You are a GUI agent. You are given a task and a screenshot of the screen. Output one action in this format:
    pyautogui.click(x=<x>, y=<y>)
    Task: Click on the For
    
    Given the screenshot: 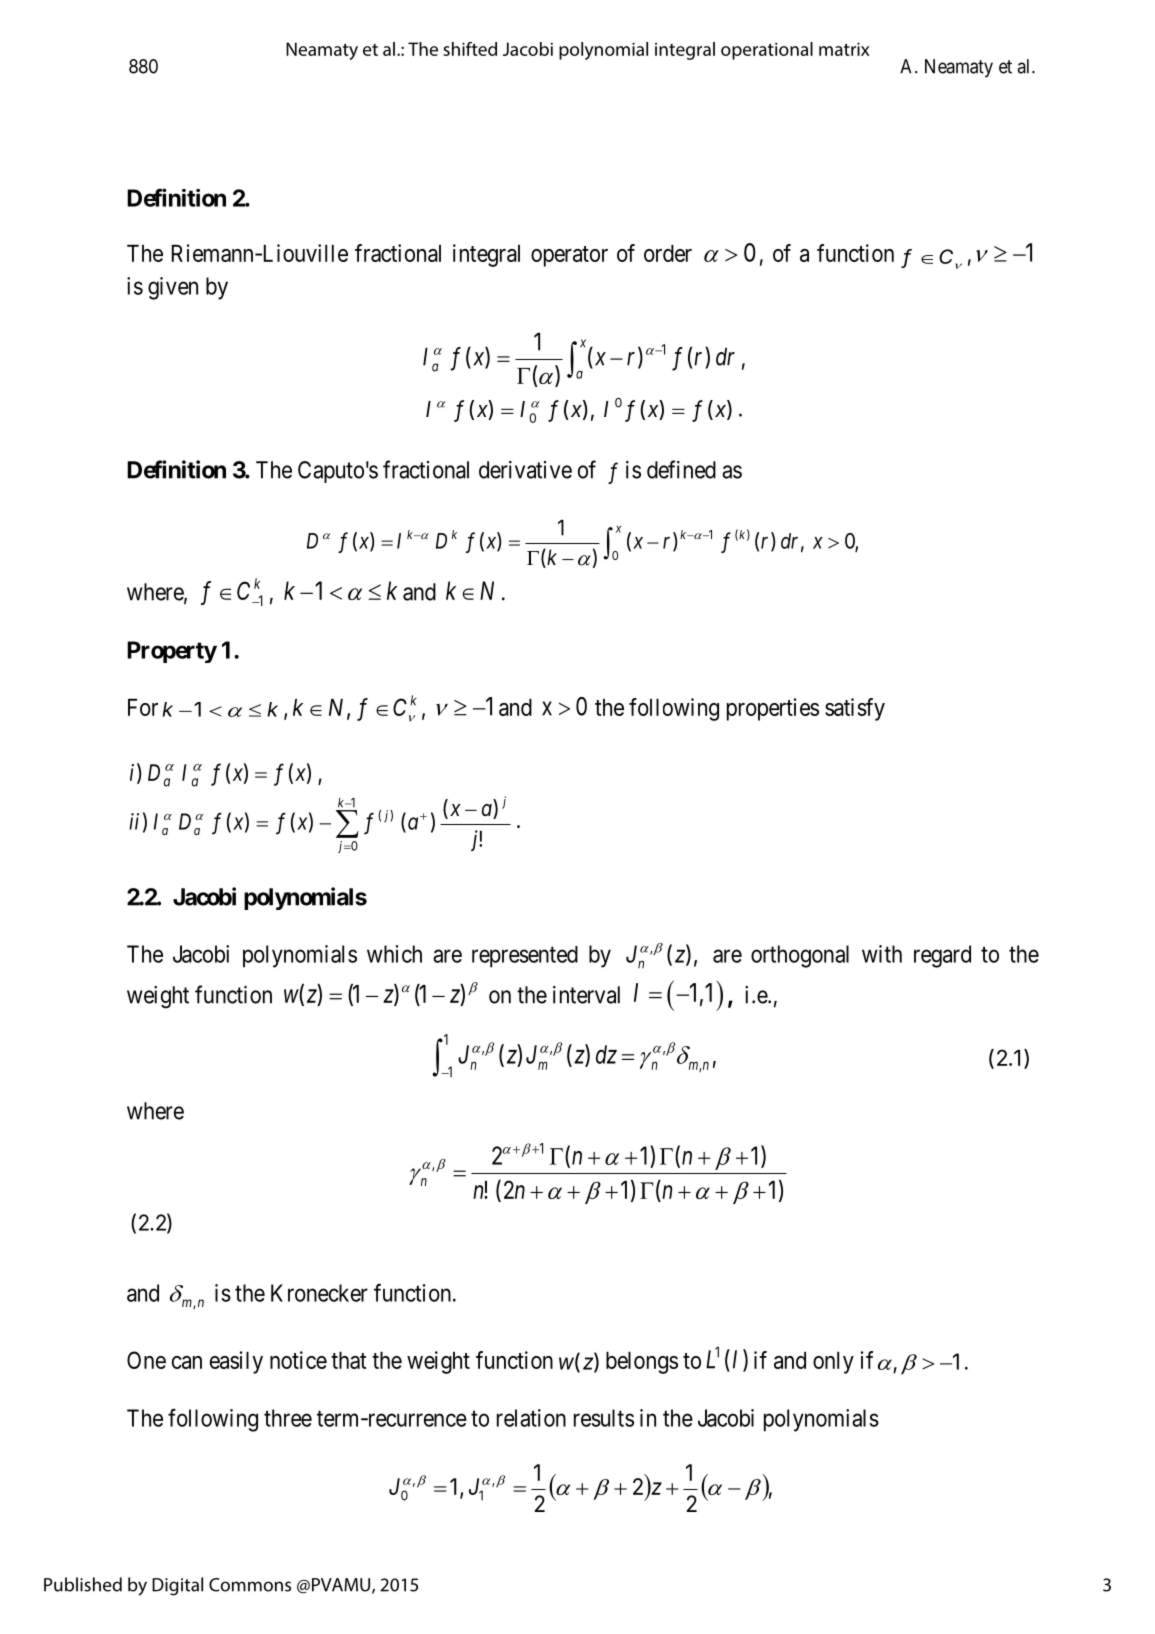 What is the action you would take?
    pyautogui.click(x=143, y=707)
